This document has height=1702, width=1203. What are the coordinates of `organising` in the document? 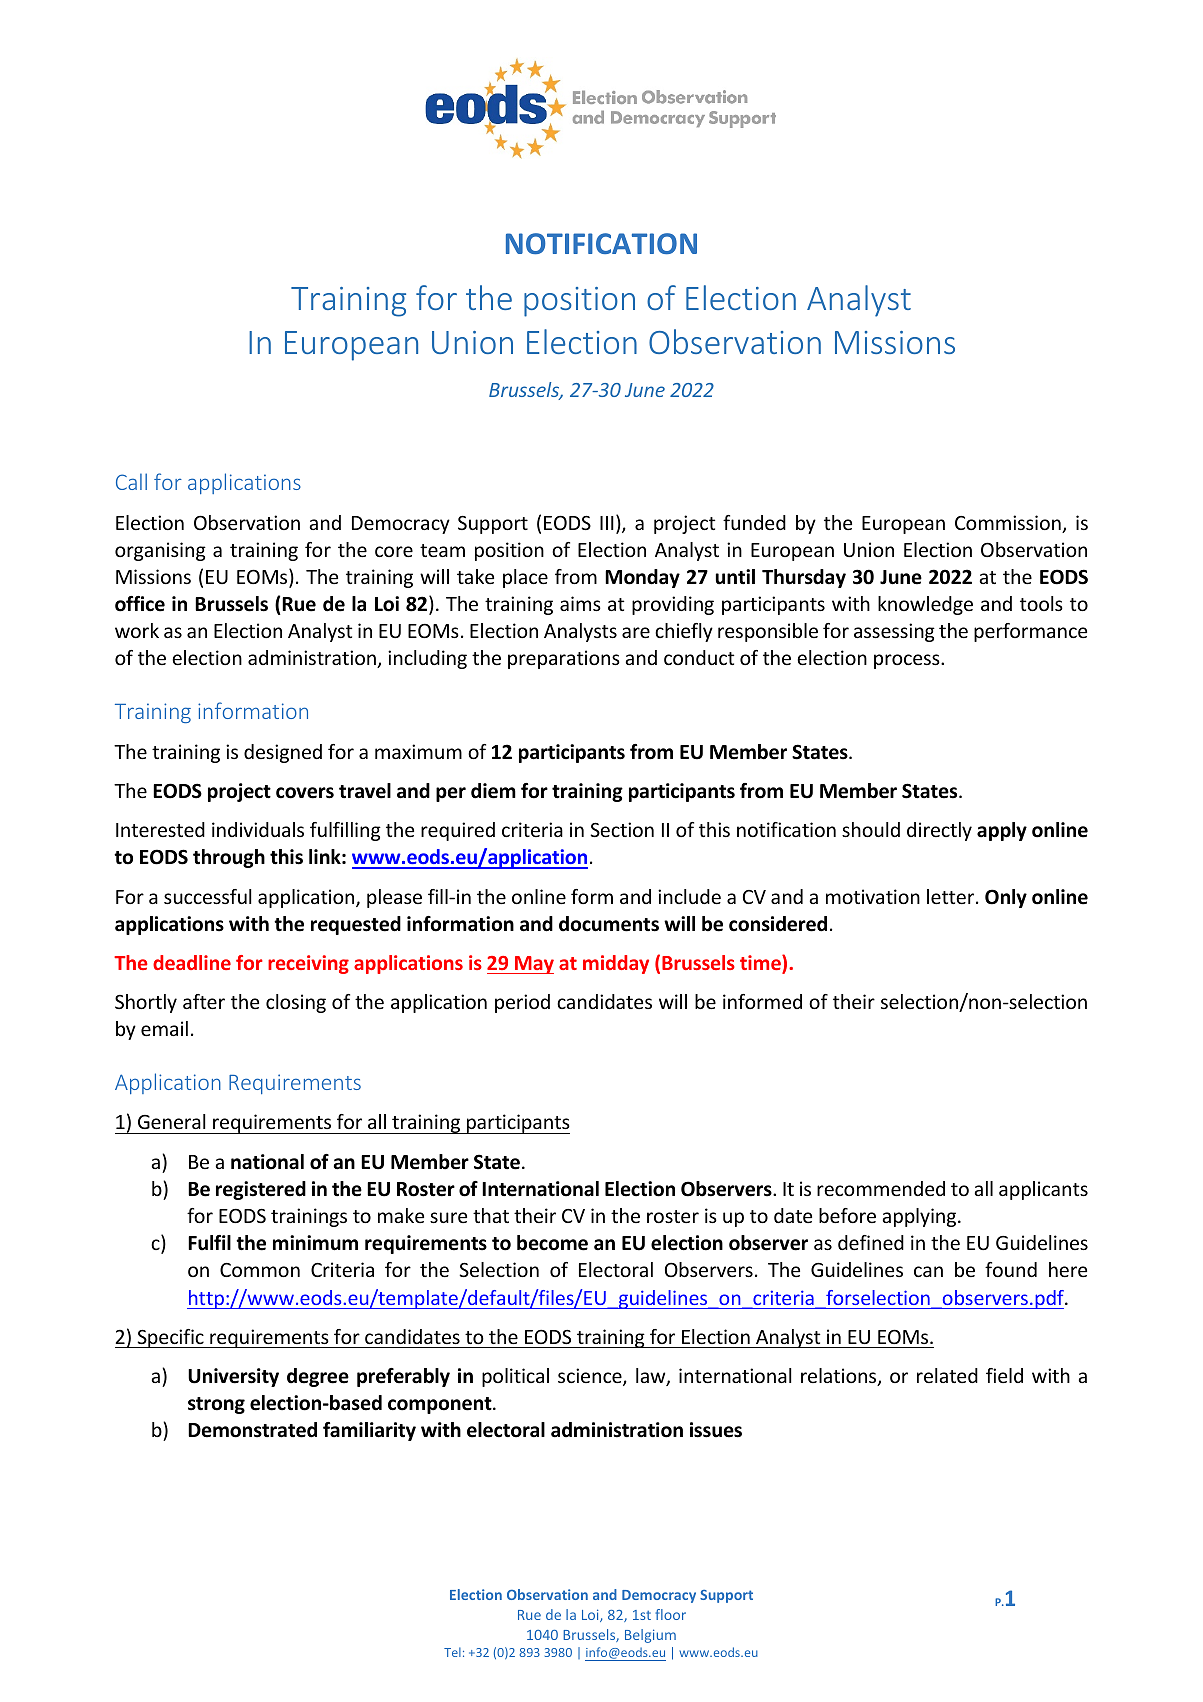 It's located at (160, 551).
